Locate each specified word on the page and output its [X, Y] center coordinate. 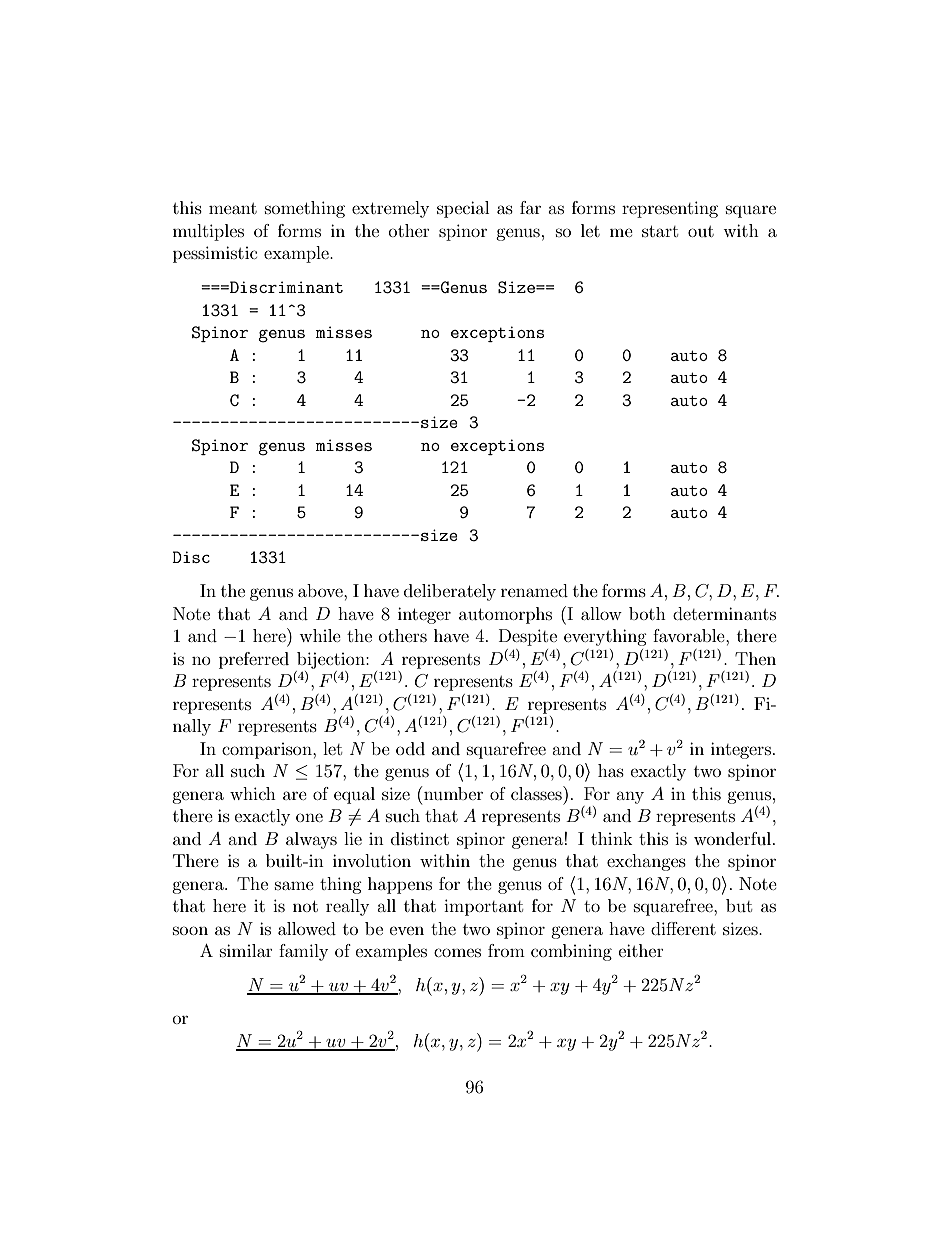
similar [246, 950]
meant [233, 208]
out [701, 231]
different [683, 928]
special [463, 209]
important [483, 907]
